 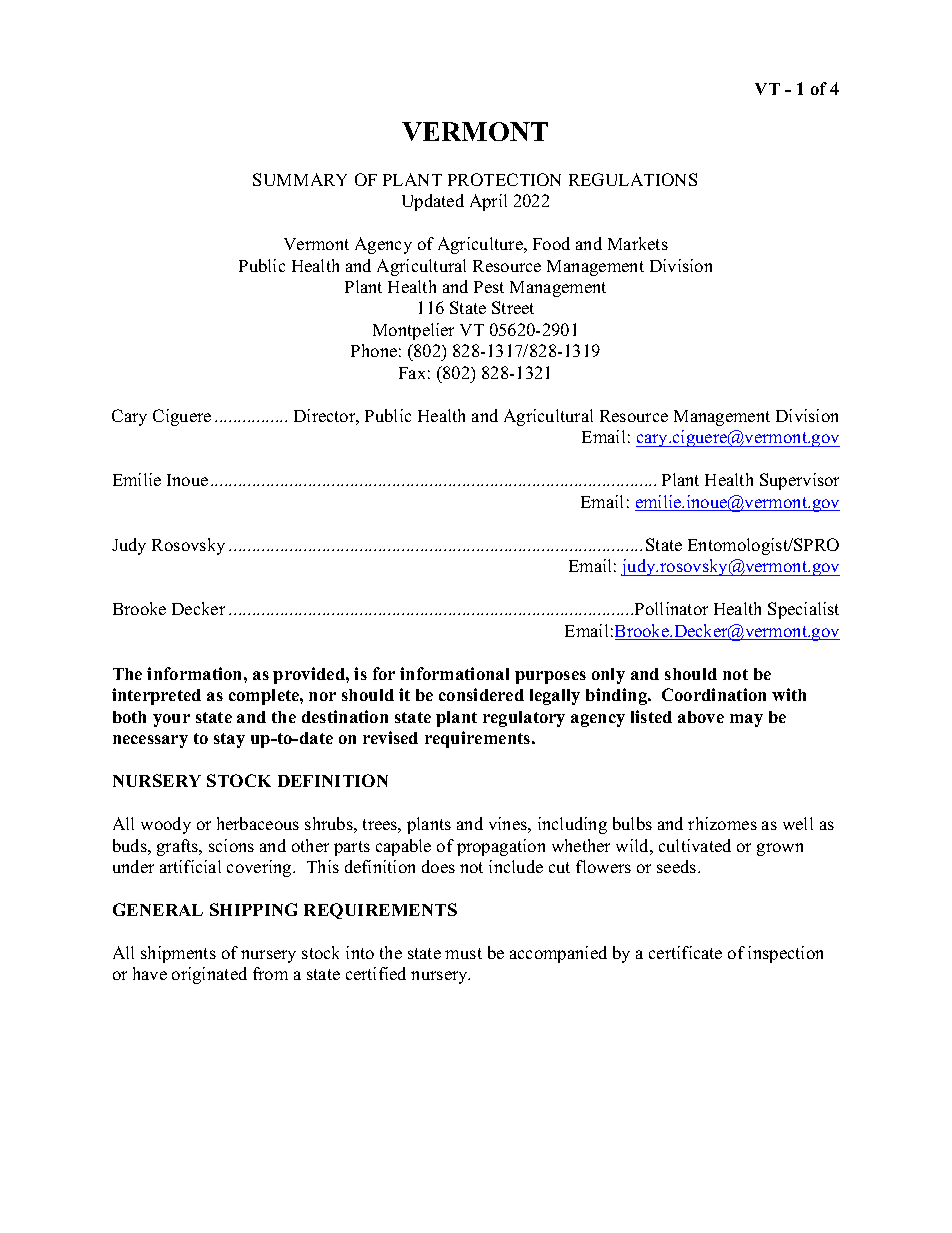 What do you see at coordinates (300, 179) in the screenshot?
I see `SUMMARY` at bounding box center [300, 179].
